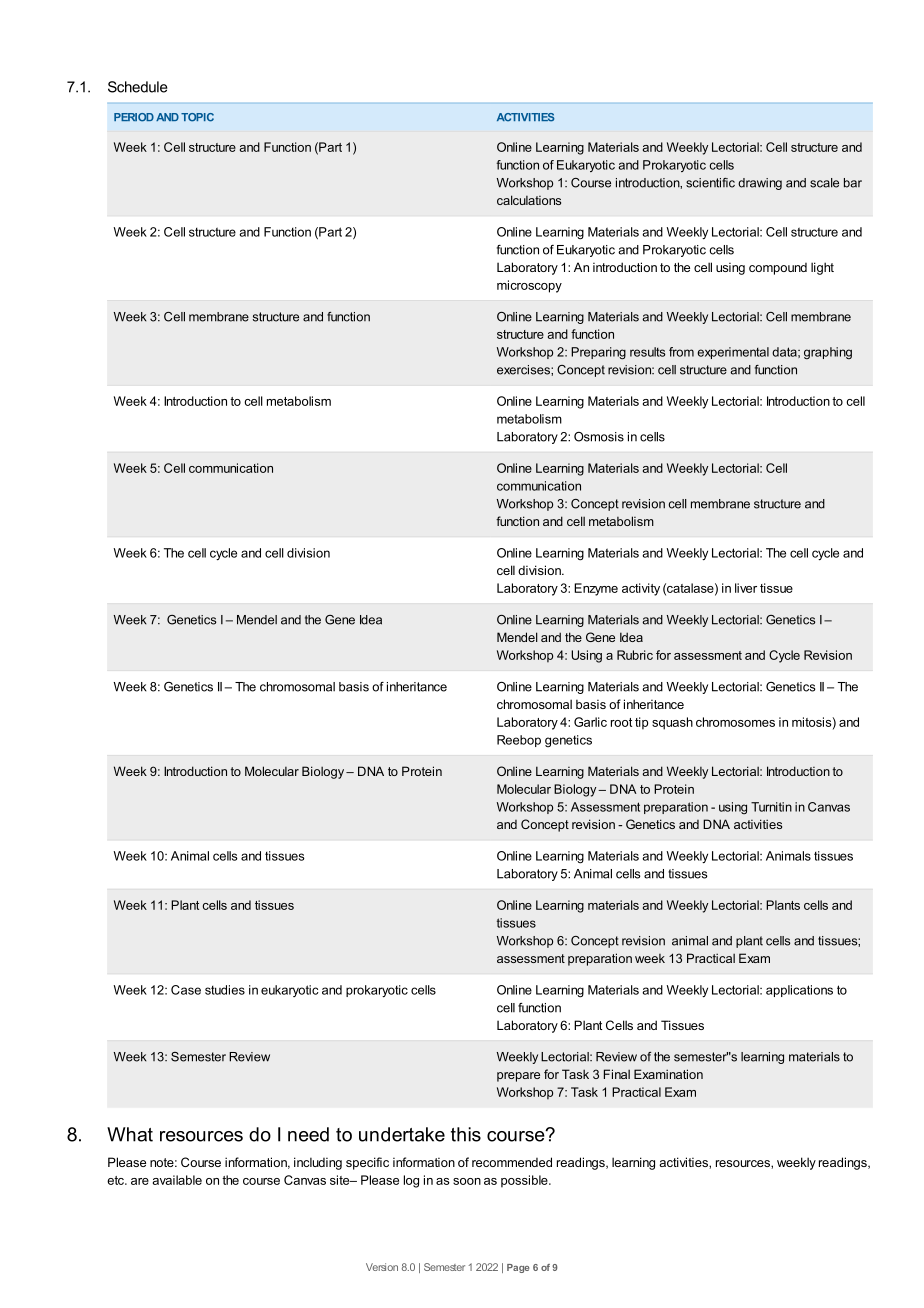 The height and width of the screenshot is (1308, 924). Describe the element at coordinates (529, 200) in the screenshot. I see `calculations` at that location.
